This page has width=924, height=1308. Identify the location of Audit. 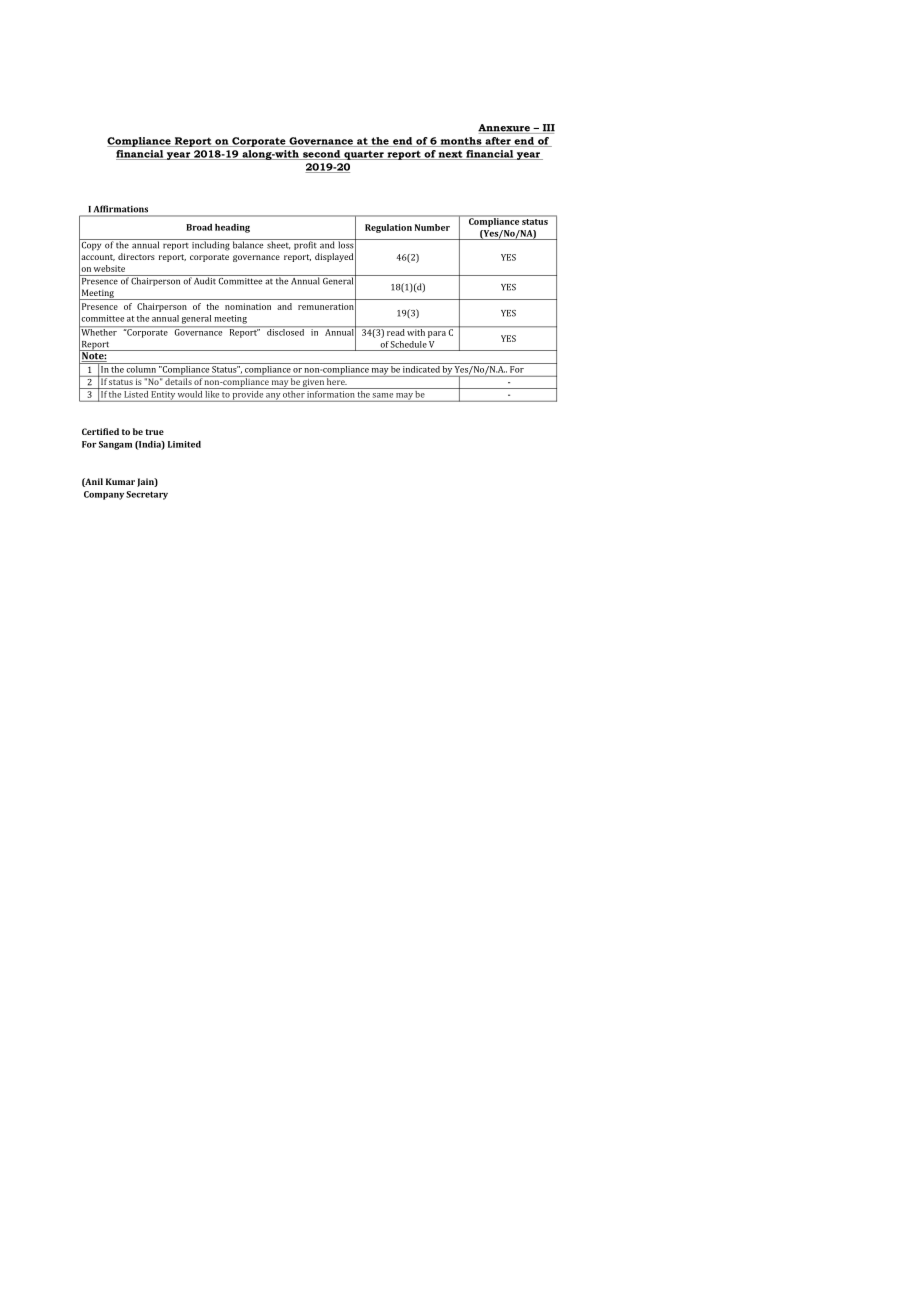
(205, 280).
